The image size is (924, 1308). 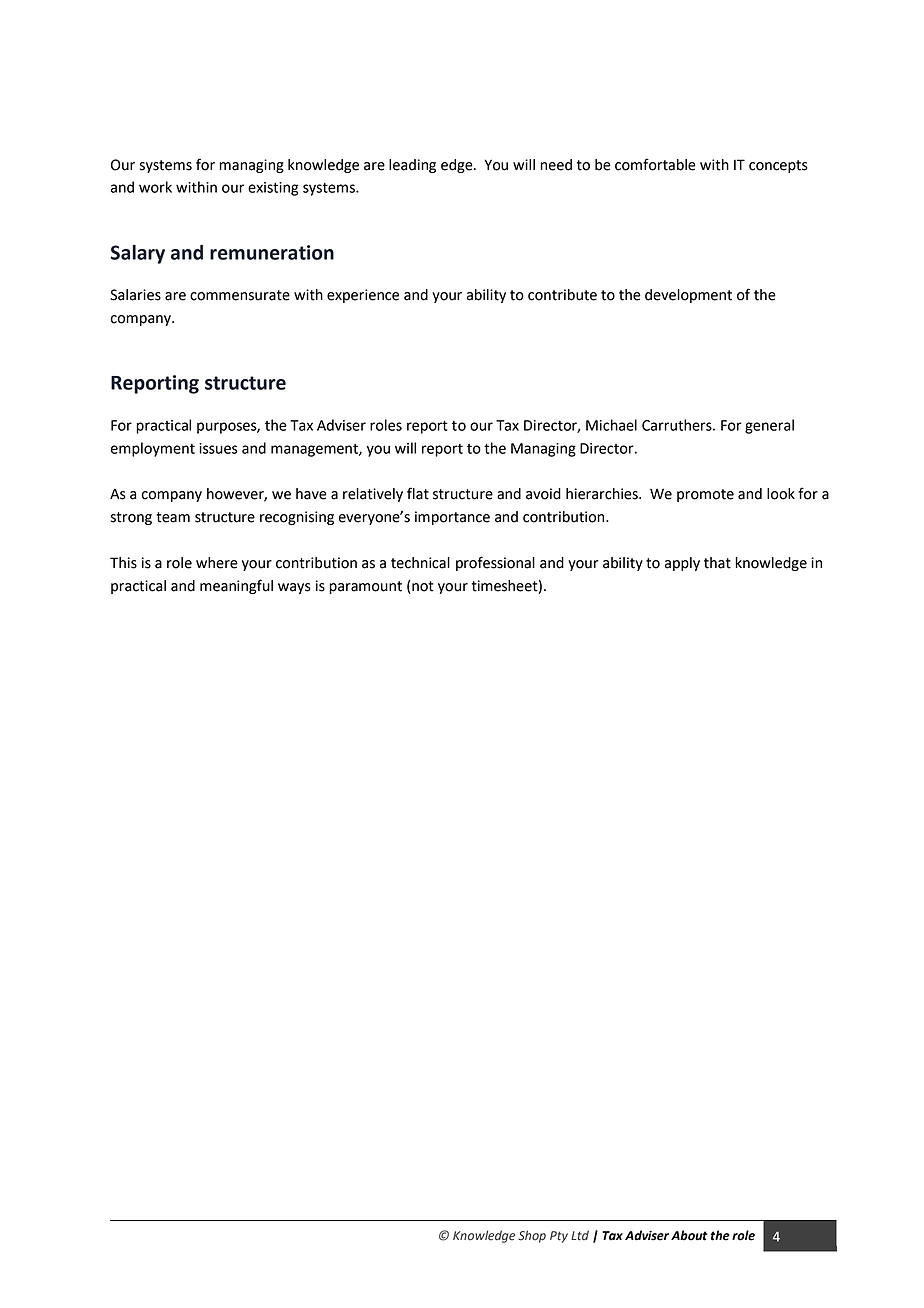 I want to click on work, so click(x=155, y=187).
